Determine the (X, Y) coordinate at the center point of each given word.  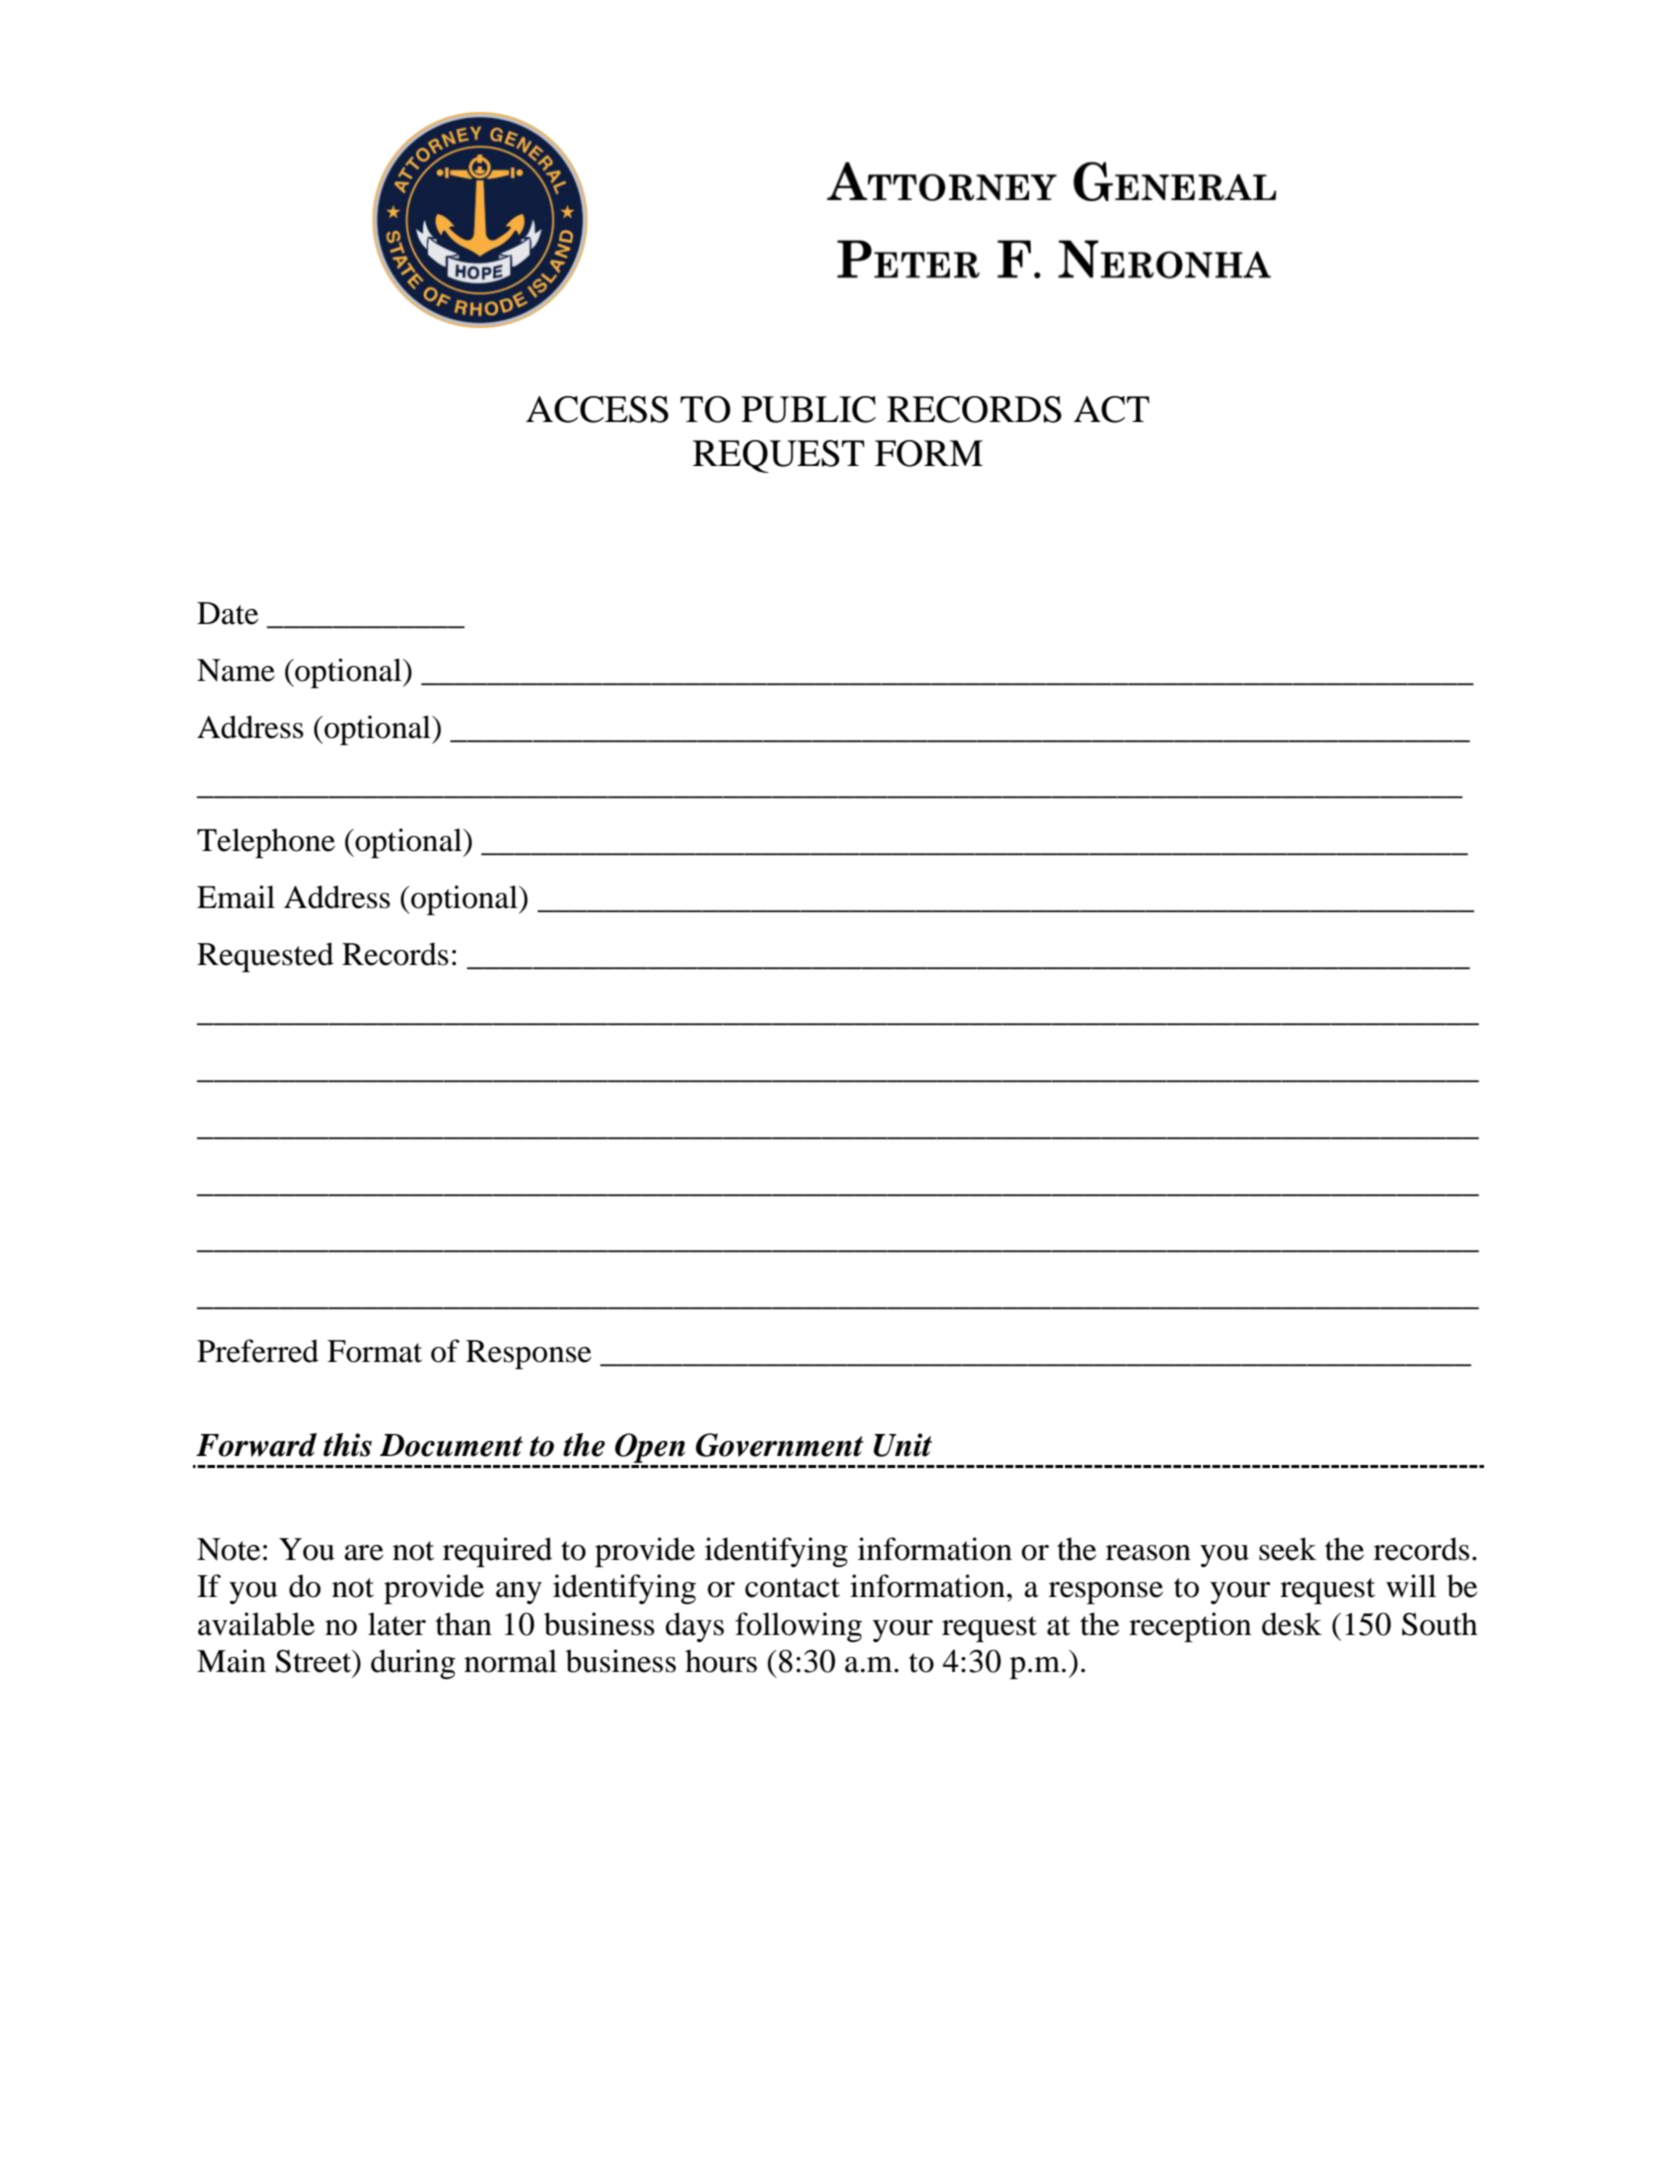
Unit (902, 1445)
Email (236, 897)
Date (227, 613)
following (798, 1627)
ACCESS (597, 409)
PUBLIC (808, 409)
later (397, 1624)
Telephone (266, 843)
